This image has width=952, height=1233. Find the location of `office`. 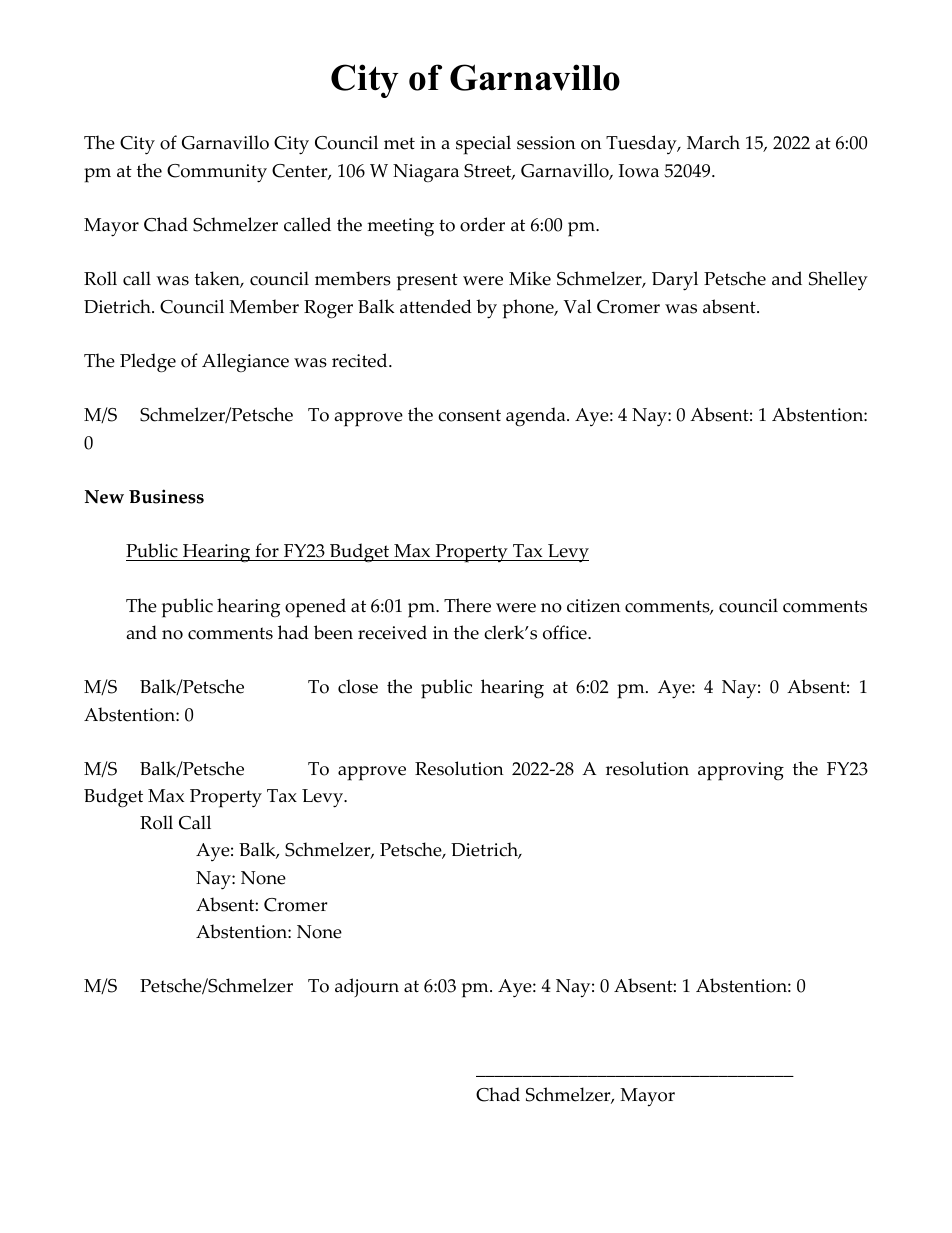

office is located at coordinates (566, 632).
